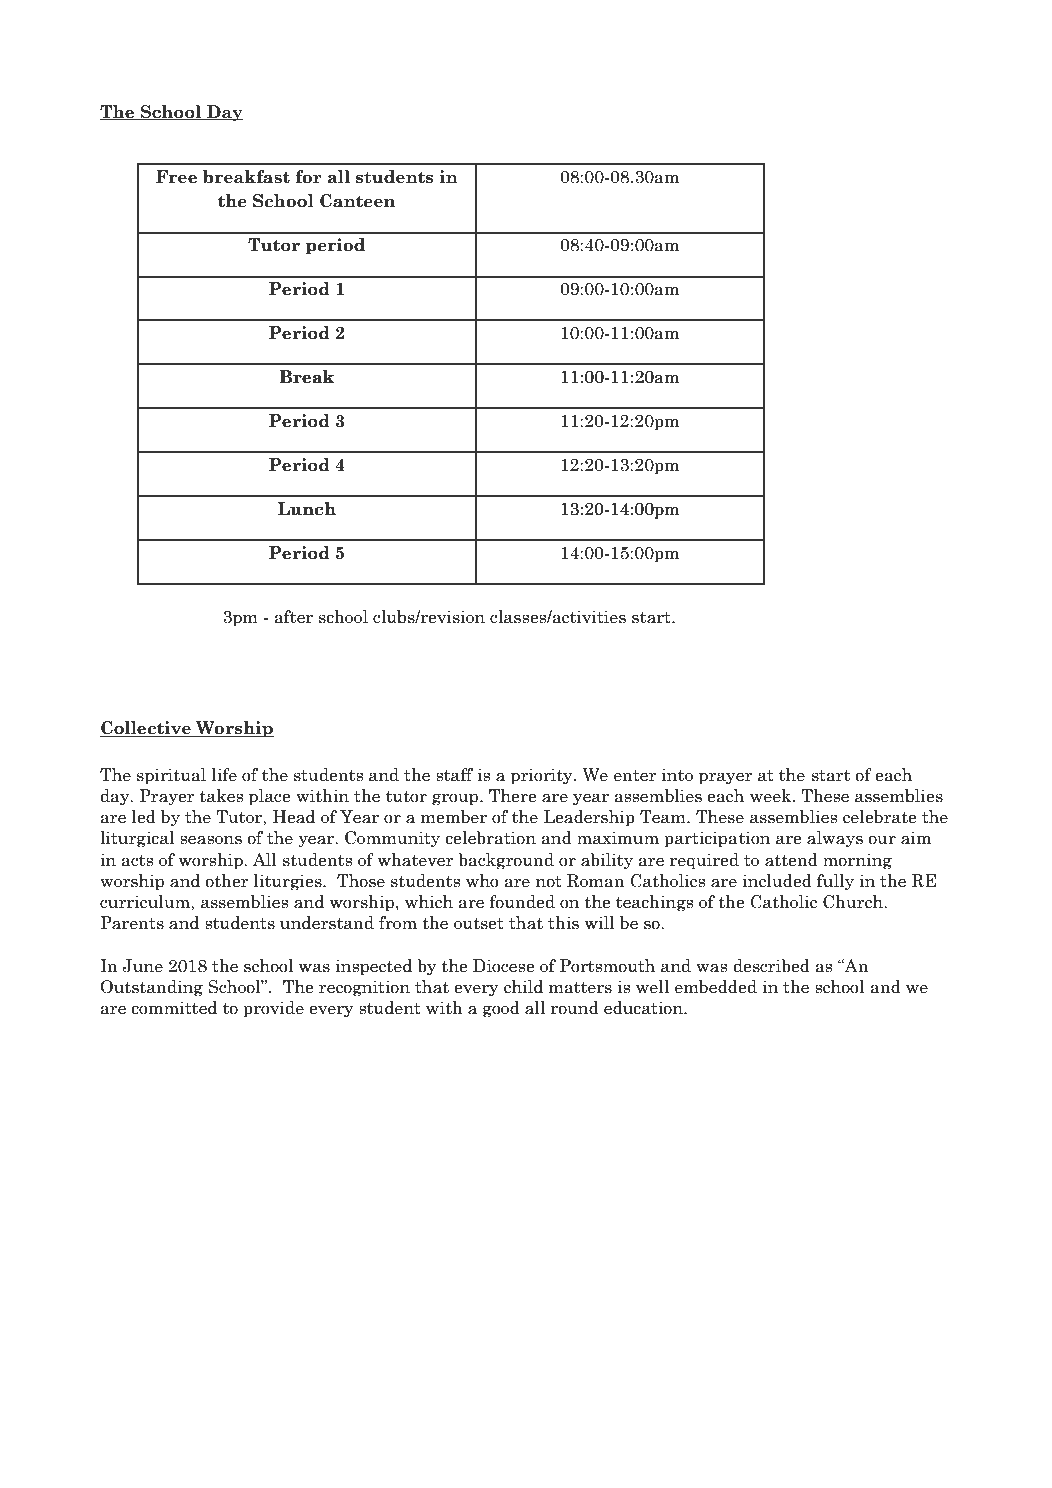  What do you see at coordinates (772, 796) in the page?
I see `week` at bounding box center [772, 796].
